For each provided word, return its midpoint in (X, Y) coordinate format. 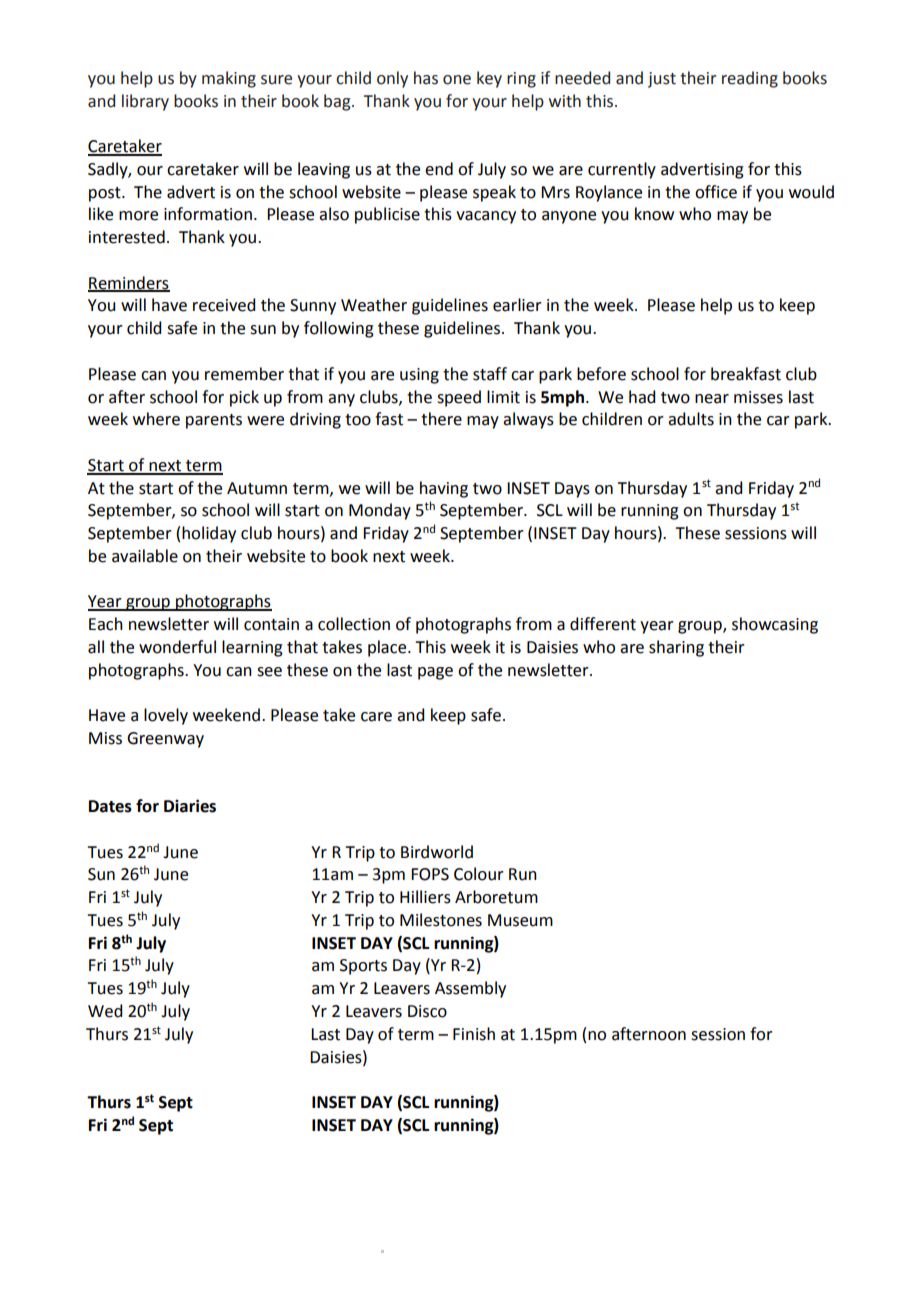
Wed (105, 1011)
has (426, 78)
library (145, 102)
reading (750, 79)
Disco (427, 1011)
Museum (520, 920)
